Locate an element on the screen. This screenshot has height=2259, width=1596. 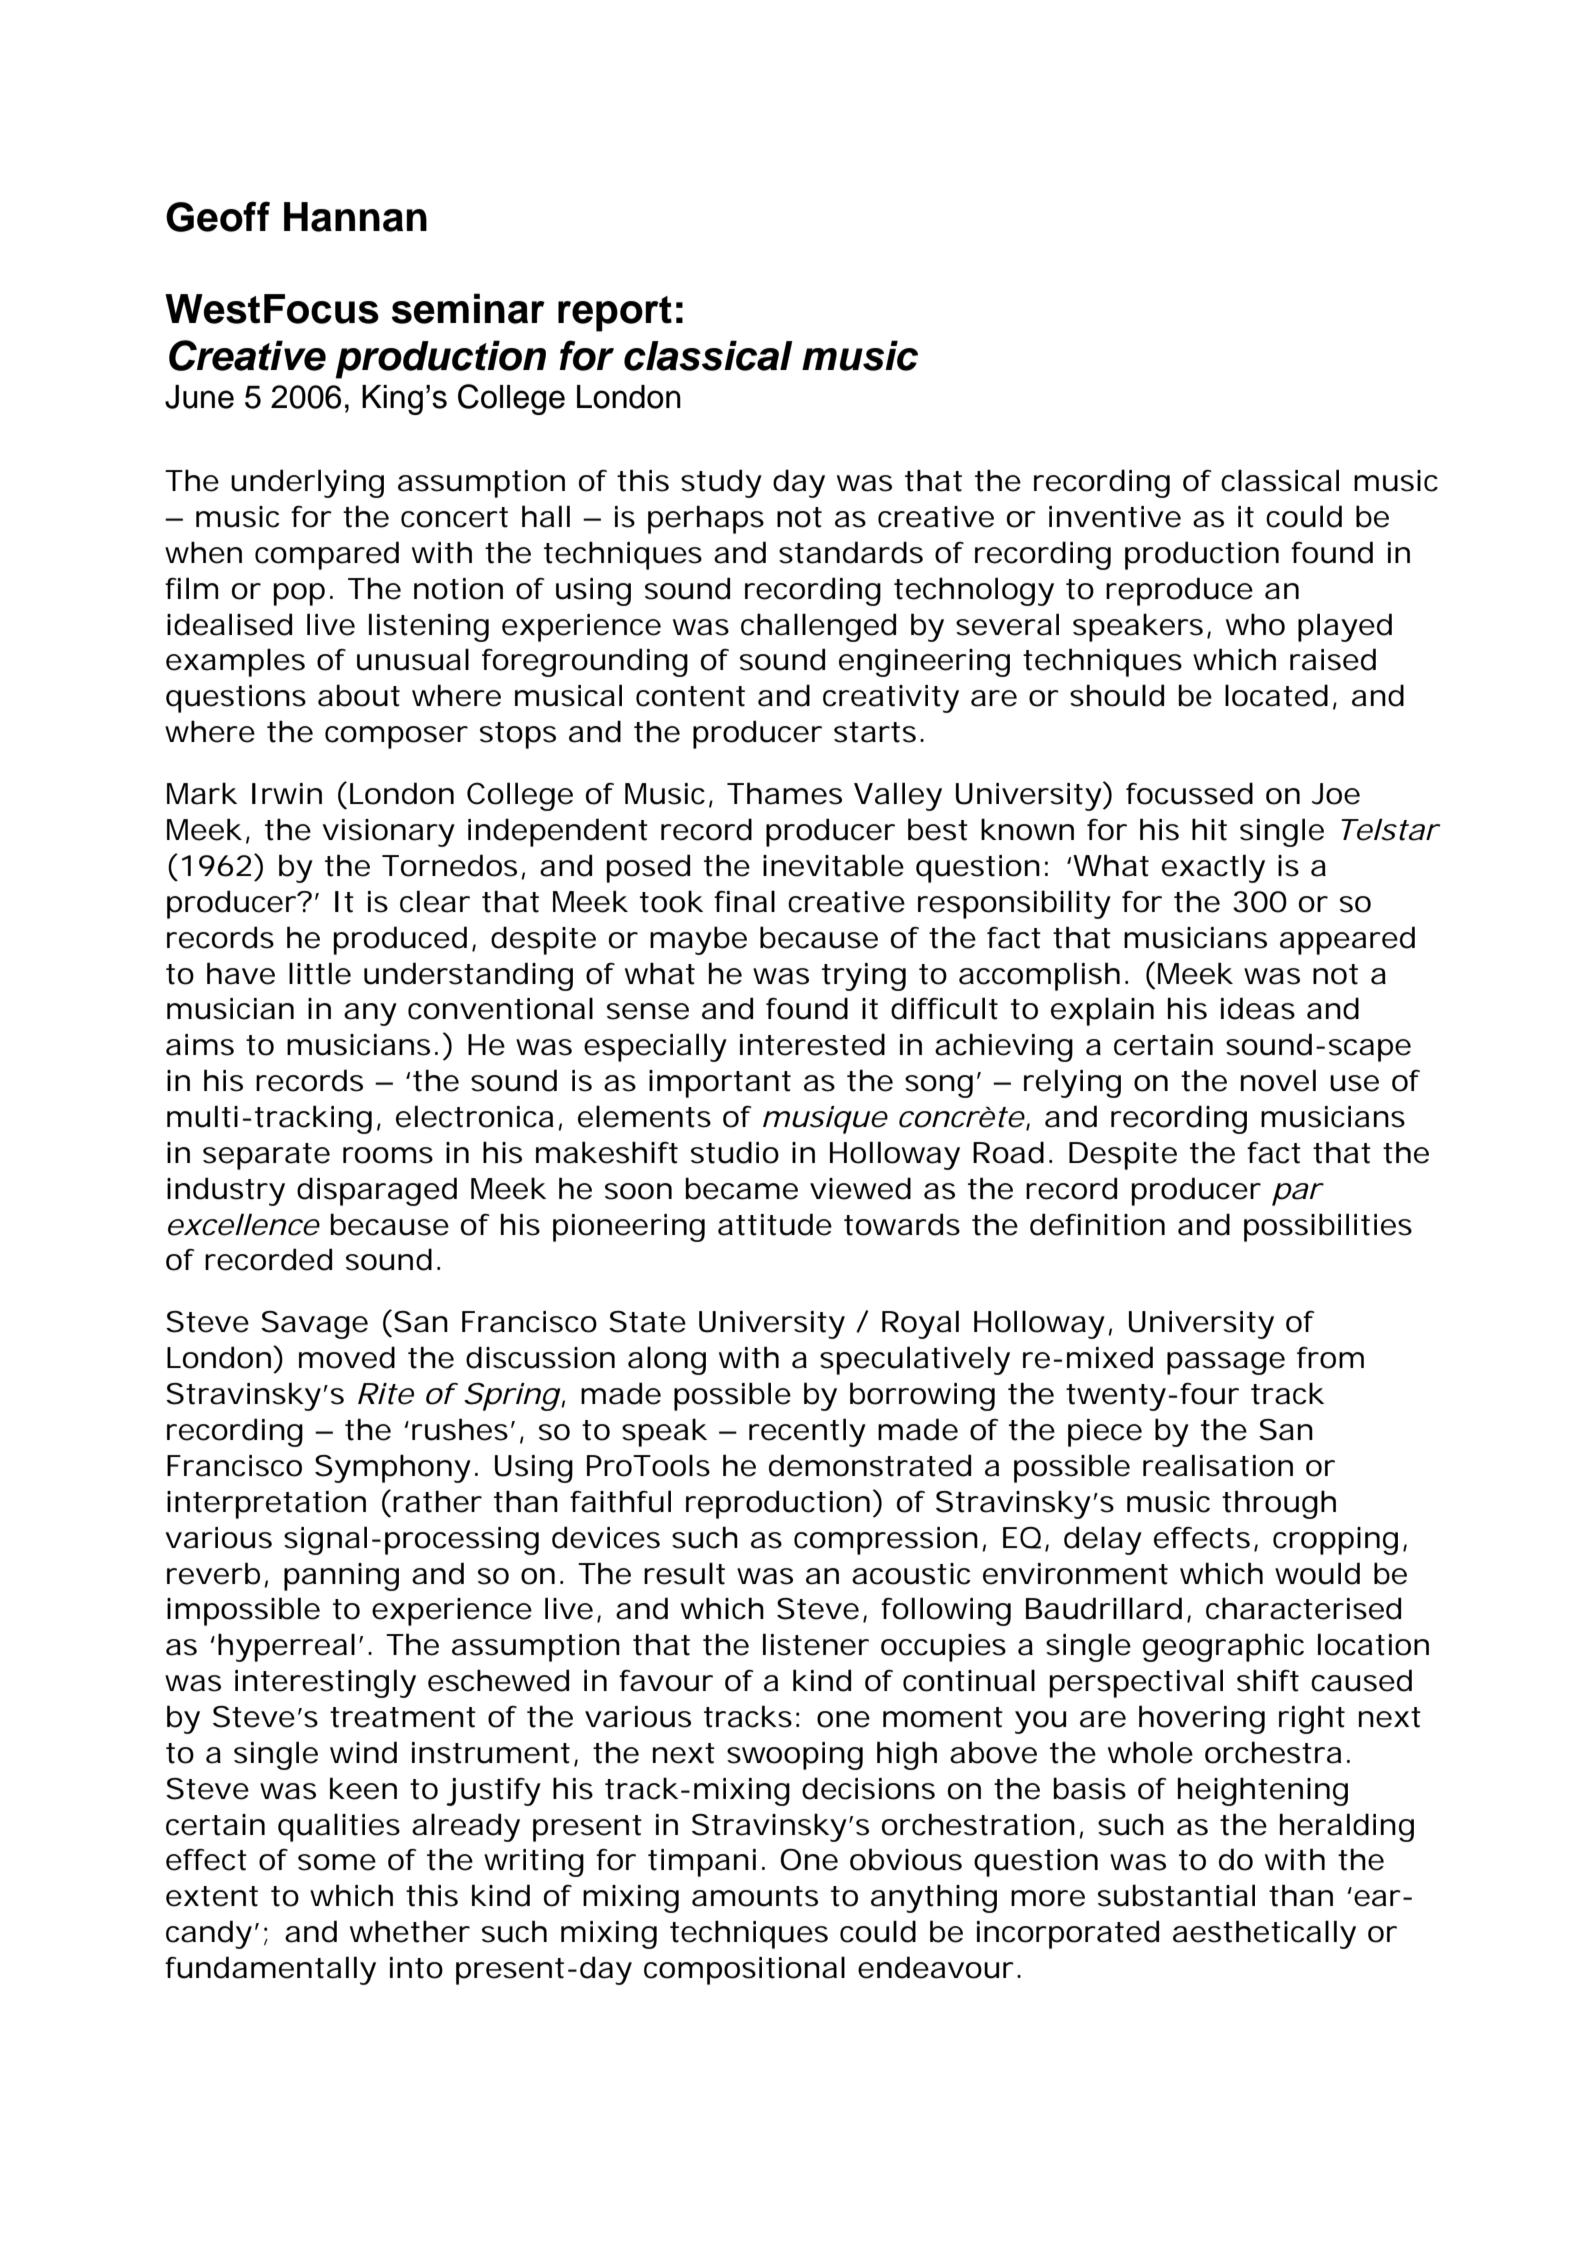
characterised is located at coordinates (1303, 1608).
